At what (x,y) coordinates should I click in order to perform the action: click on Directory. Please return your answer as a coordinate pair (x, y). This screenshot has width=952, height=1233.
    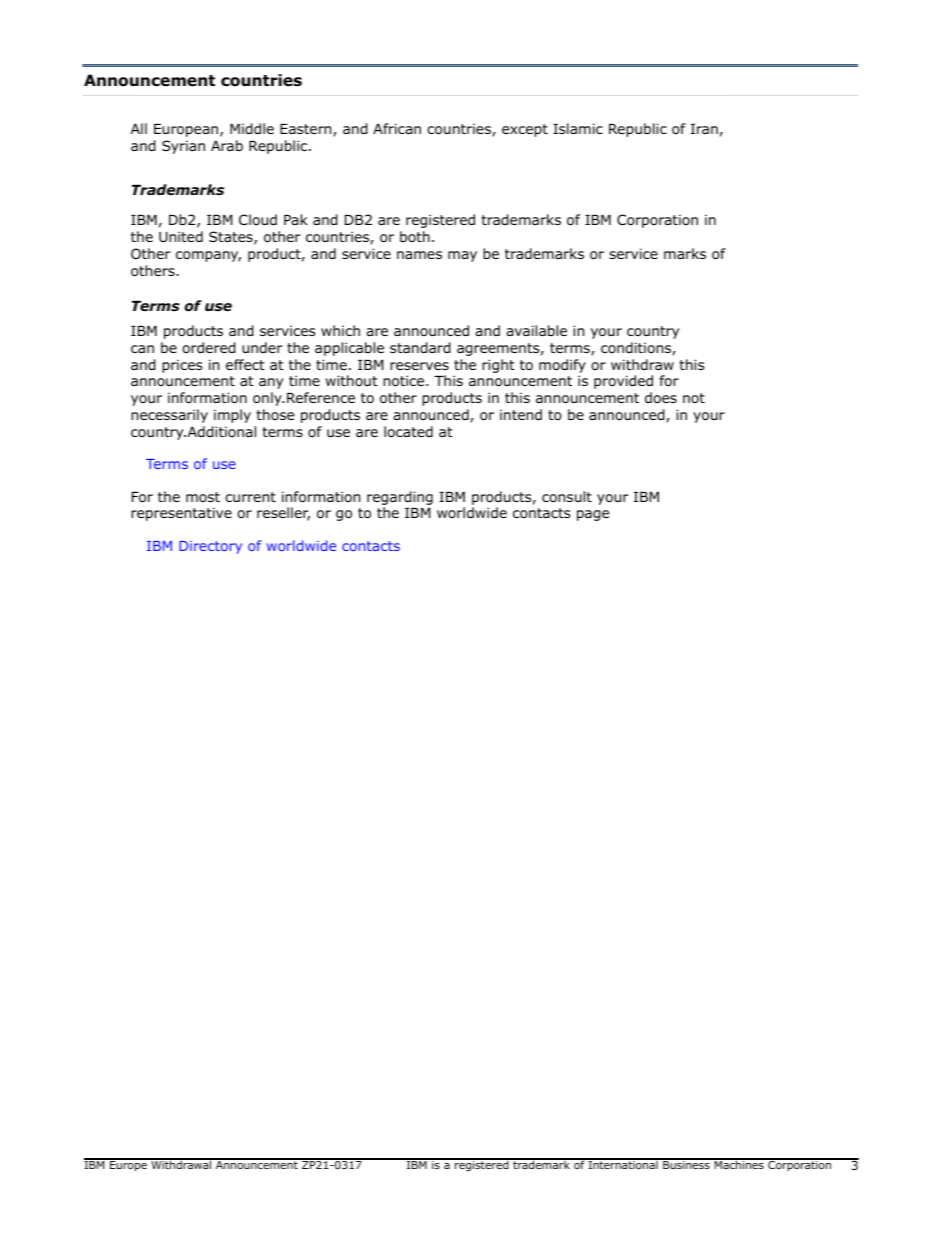
    Looking at the image, I should click on (210, 547).
